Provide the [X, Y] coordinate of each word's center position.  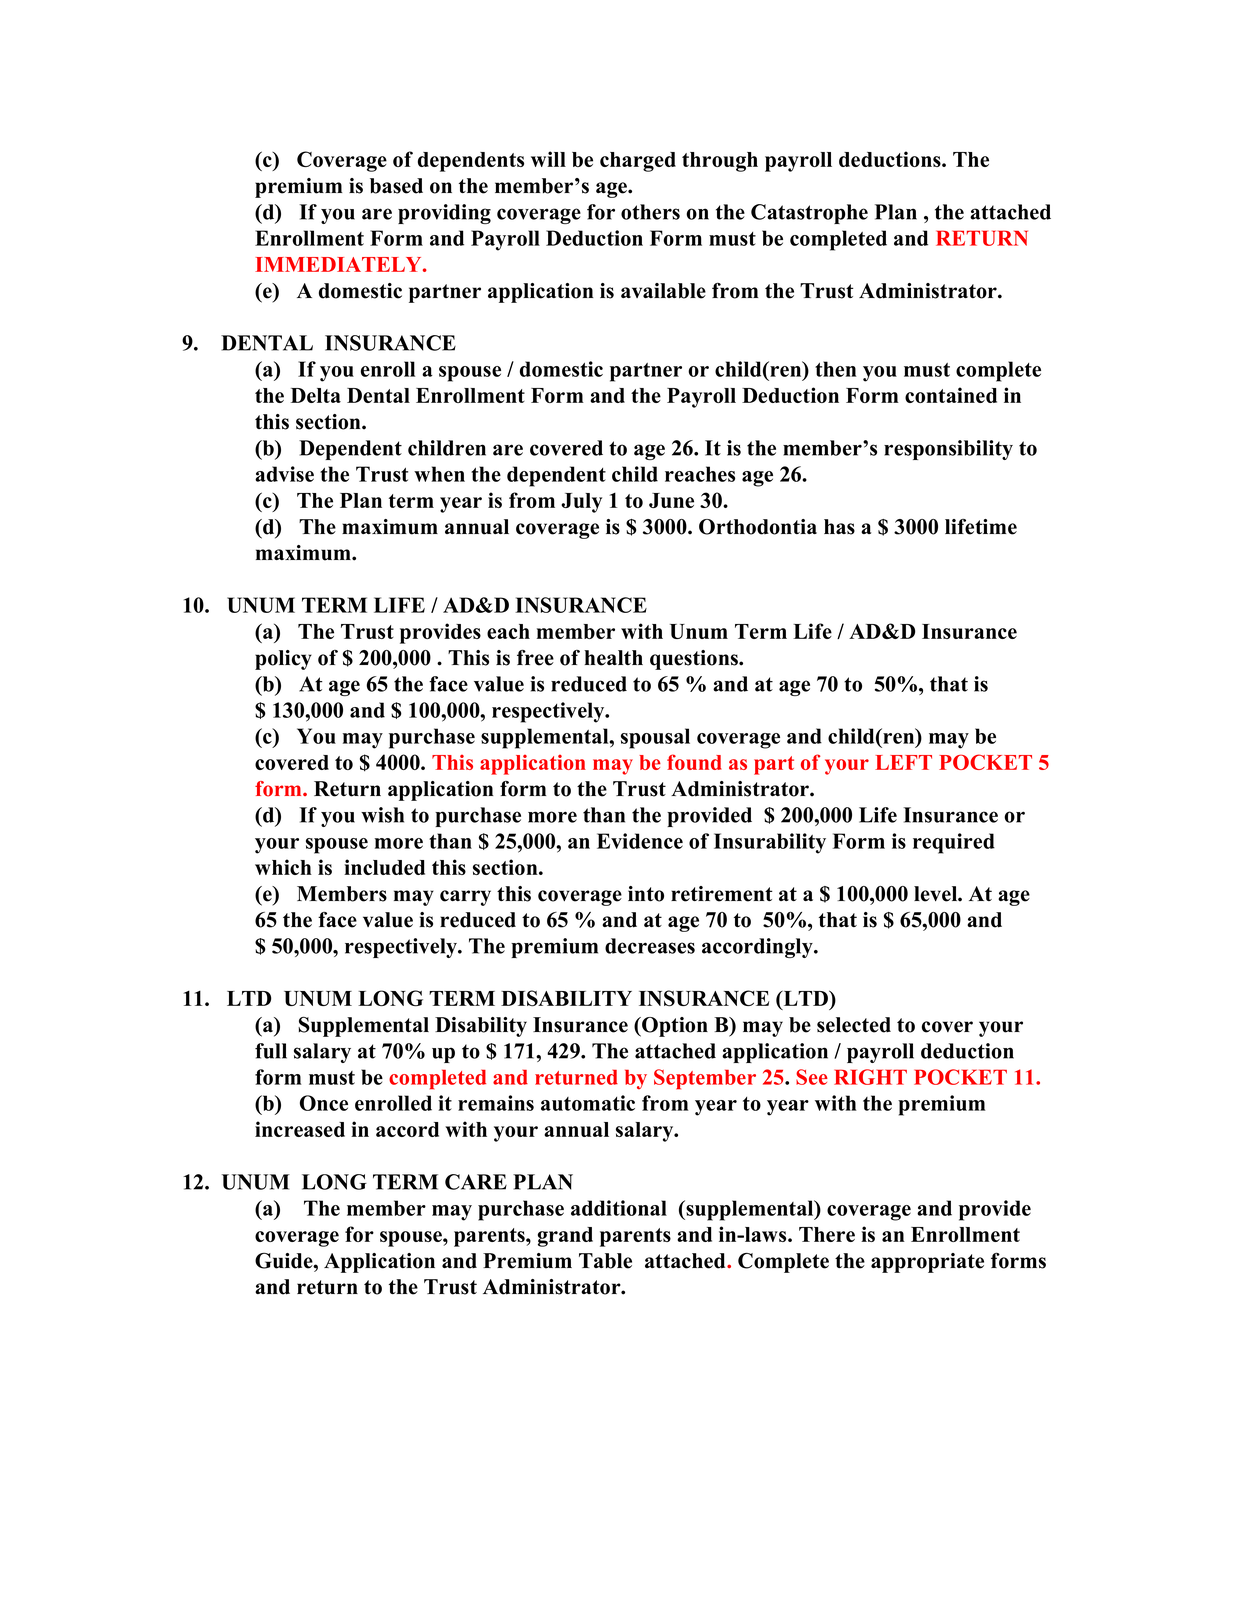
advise [284, 474]
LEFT [903, 762]
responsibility [948, 450]
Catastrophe [809, 214]
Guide [285, 1261]
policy [283, 660]
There [827, 1234]
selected [854, 1025]
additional [619, 1208]
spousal [655, 738]
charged [638, 162]
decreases [650, 946]
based [396, 186]
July [581, 503]
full [271, 1051]
